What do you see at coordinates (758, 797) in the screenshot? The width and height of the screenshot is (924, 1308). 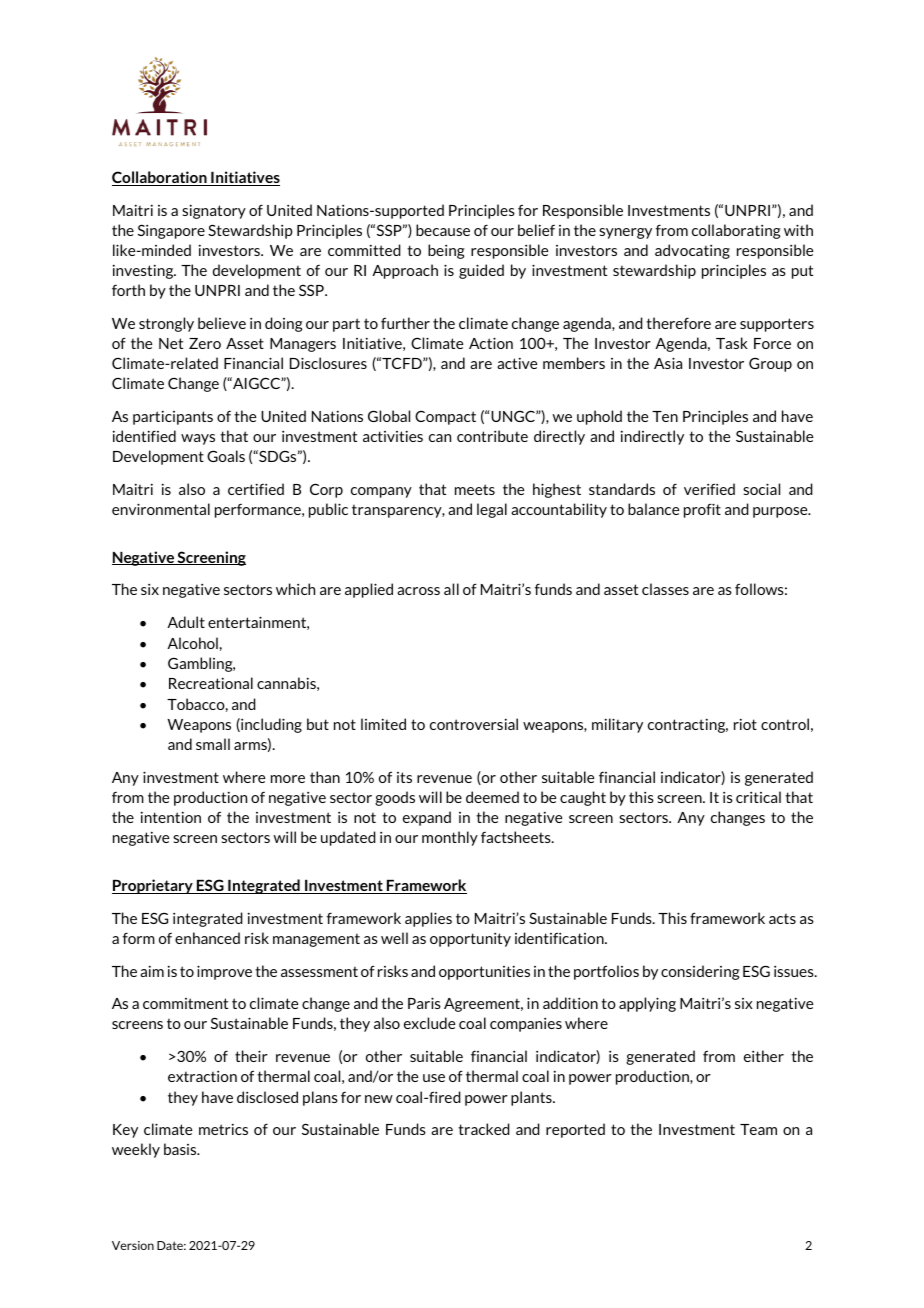 I see `critical` at bounding box center [758, 797].
